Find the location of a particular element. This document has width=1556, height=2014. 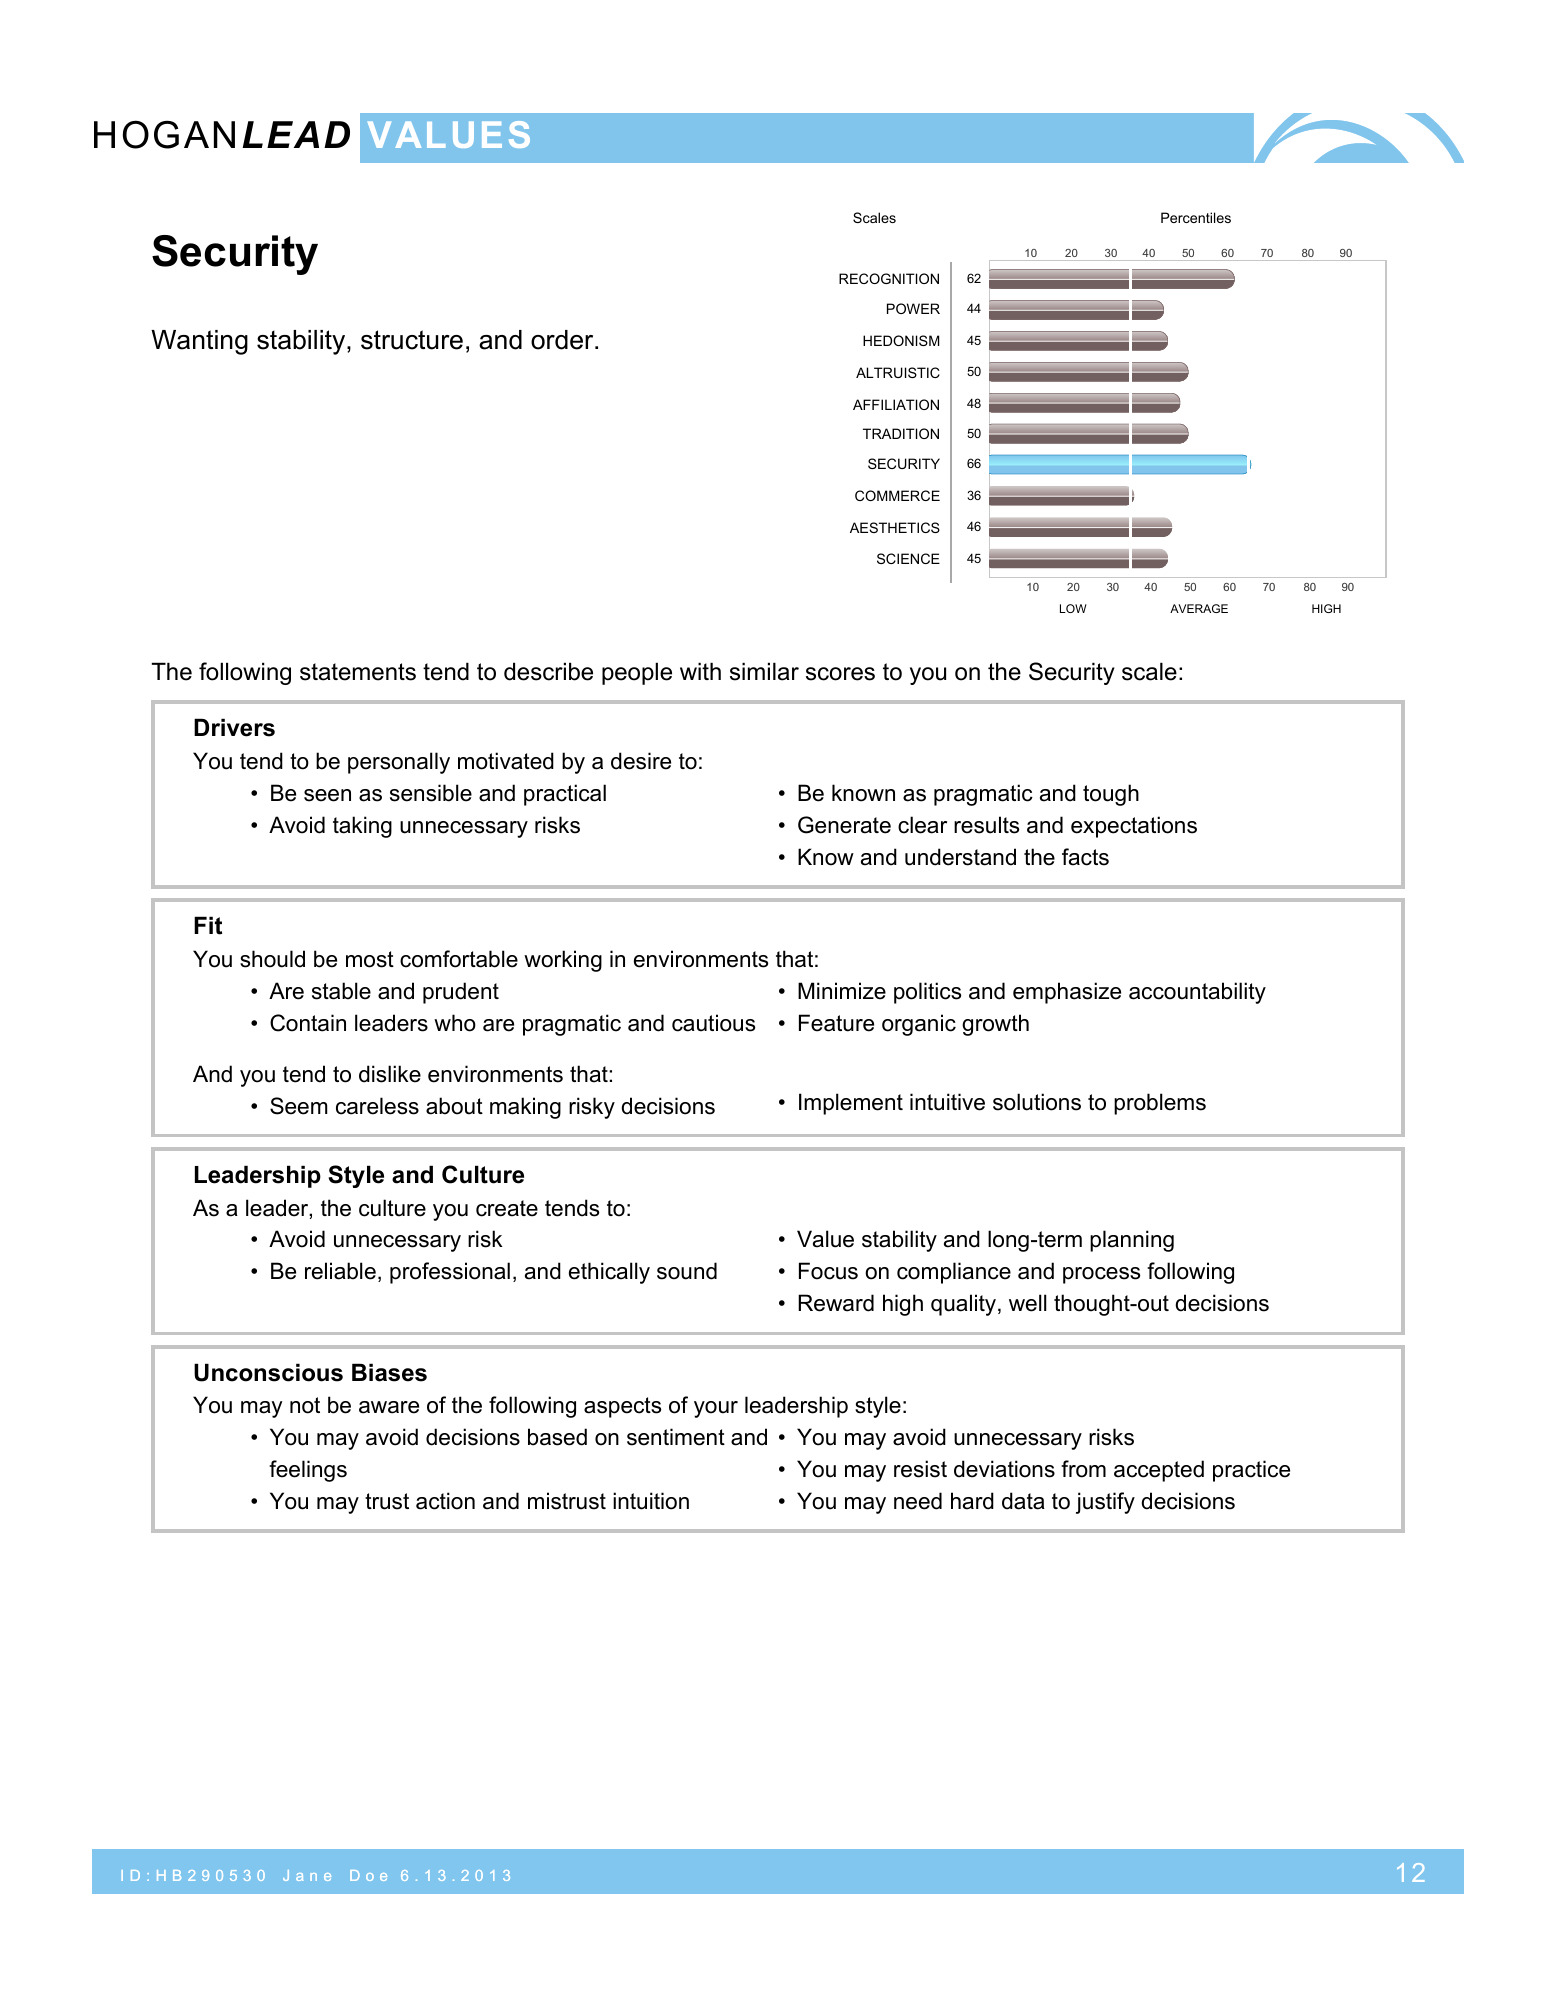

structure is located at coordinates (412, 340).
